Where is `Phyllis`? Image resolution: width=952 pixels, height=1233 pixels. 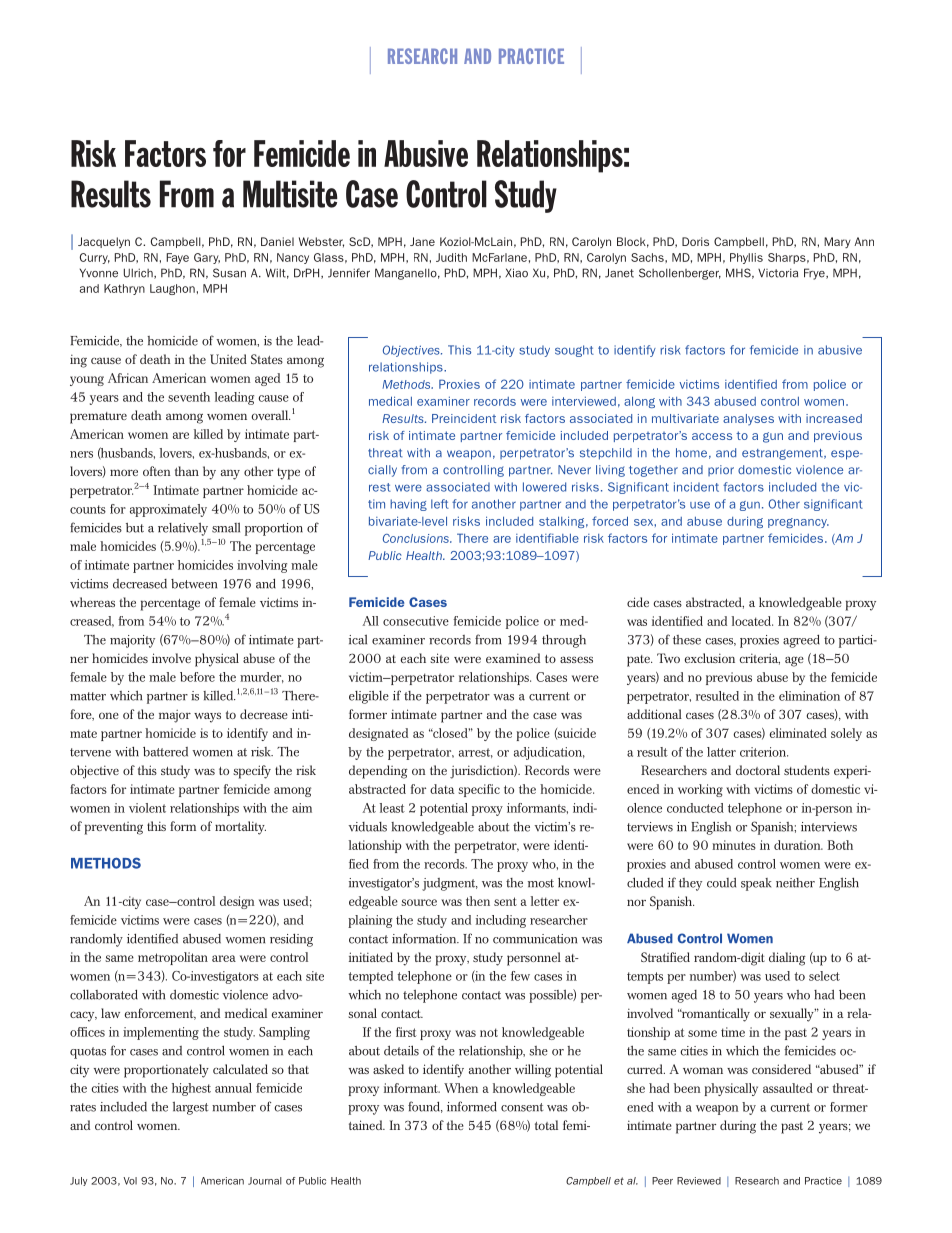 Phyllis is located at coordinates (746, 258).
